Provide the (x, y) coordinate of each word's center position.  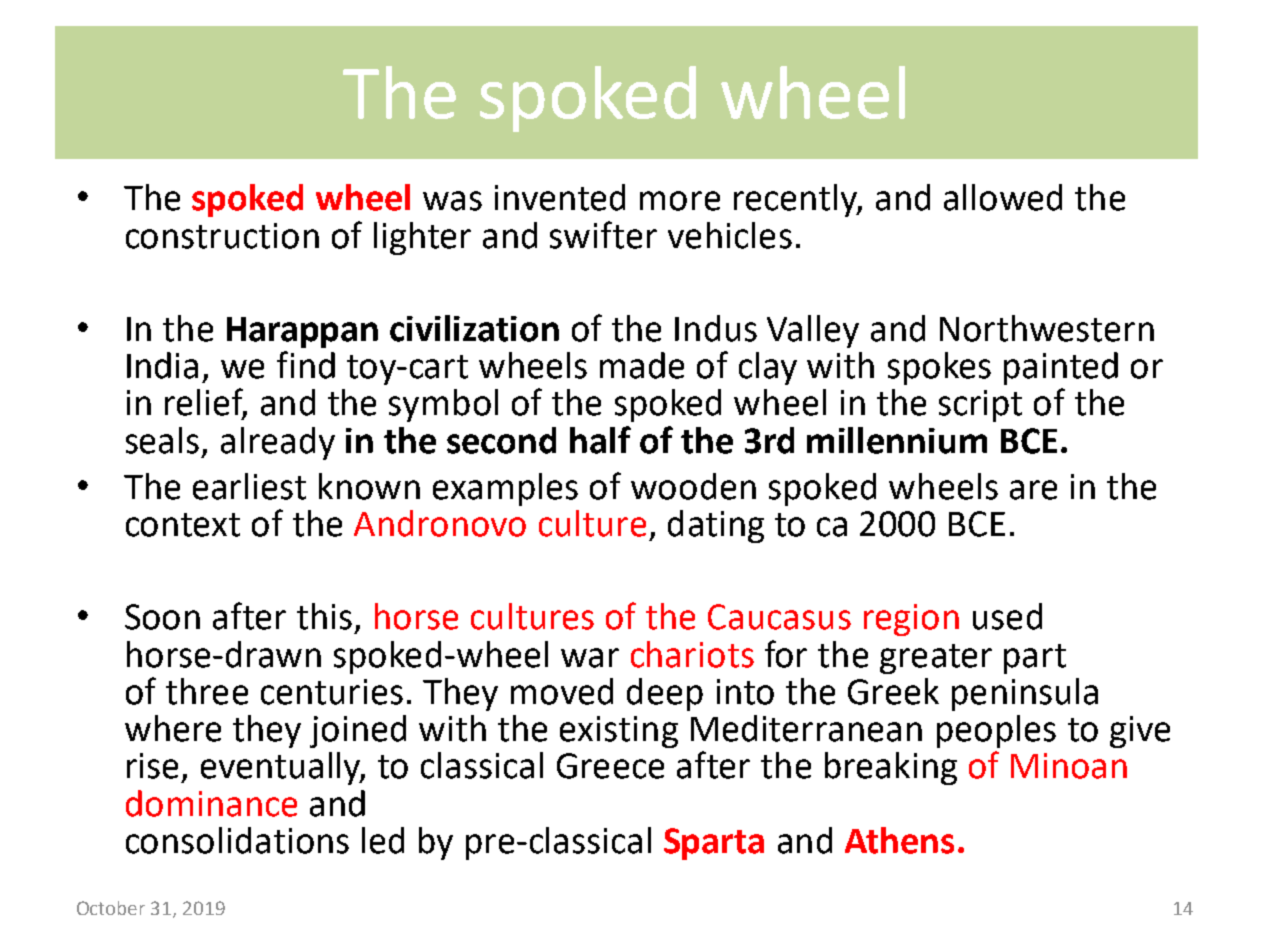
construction (222, 236)
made (642, 365)
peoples (996, 731)
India (162, 365)
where (173, 728)
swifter (603, 235)
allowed (1003, 197)
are (1033, 490)
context (183, 525)
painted (1061, 368)
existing (619, 732)
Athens (899, 840)
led (383, 840)
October (111, 908)
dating (716, 526)
